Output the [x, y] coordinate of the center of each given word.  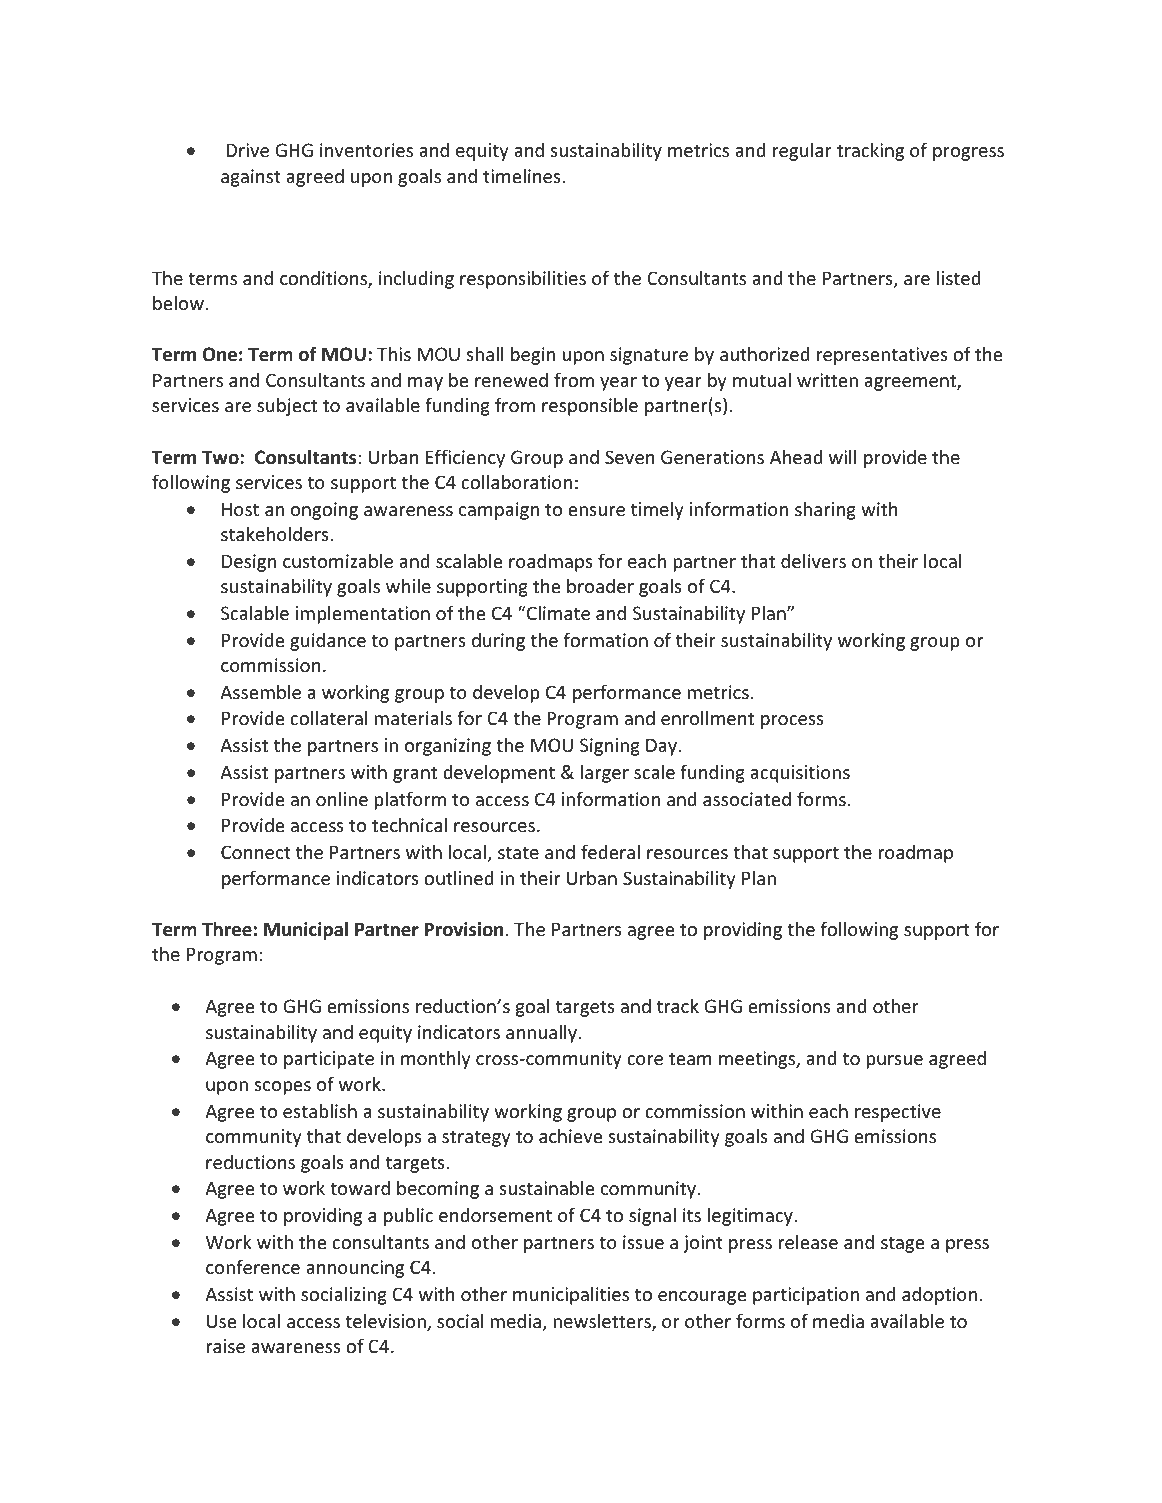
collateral [329, 717]
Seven [630, 457]
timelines [522, 175]
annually [543, 1033]
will [842, 456]
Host [240, 509]
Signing [610, 747]
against [251, 178]
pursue [895, 1062]
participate [329, 1060]
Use [221, 1321]
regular [802, 151]
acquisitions [800, 774]
